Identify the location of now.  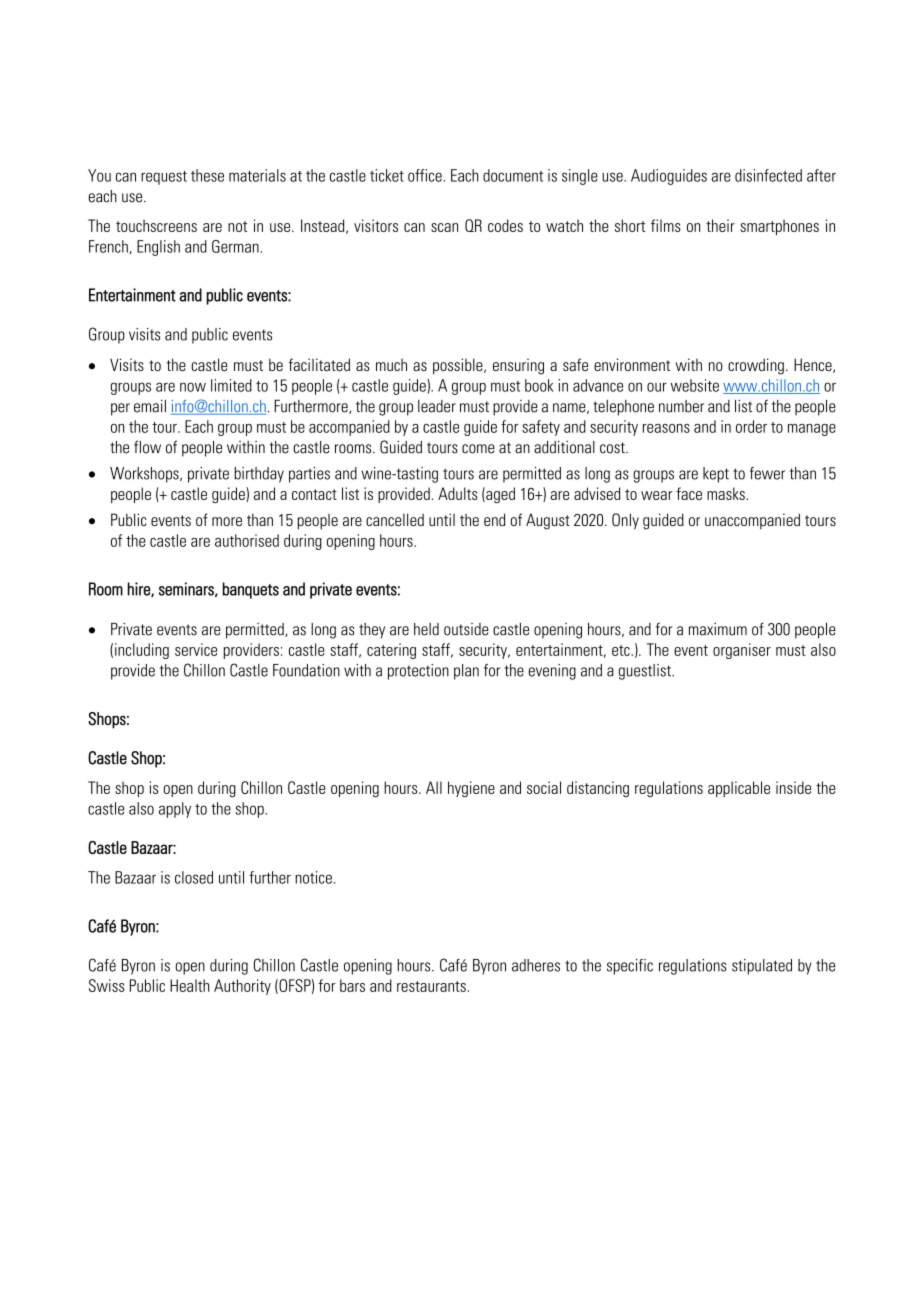
(193, 387).
